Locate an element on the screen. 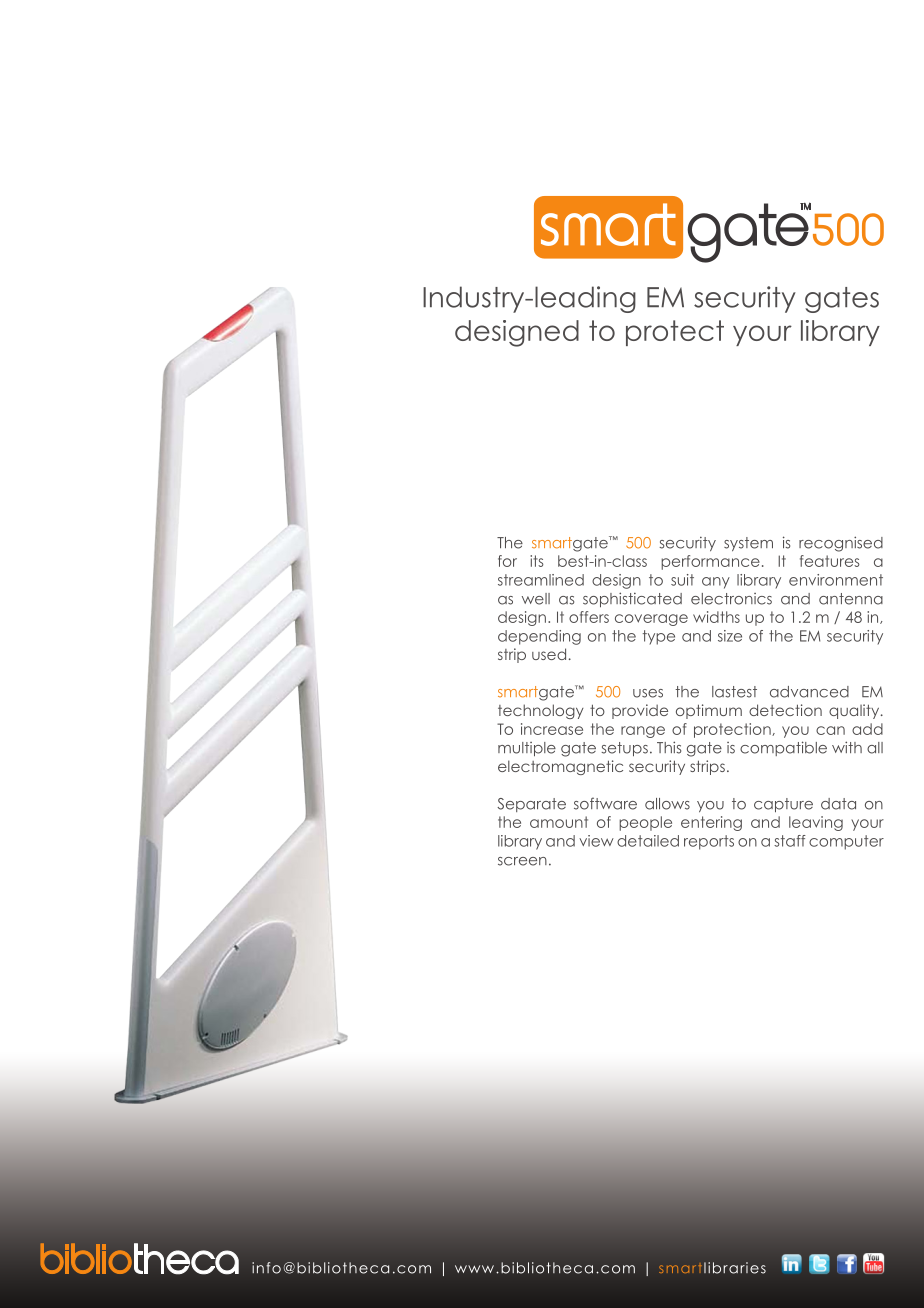 This screenshot has height=1308, width=924. technology is located at coordinates (541, 711).
